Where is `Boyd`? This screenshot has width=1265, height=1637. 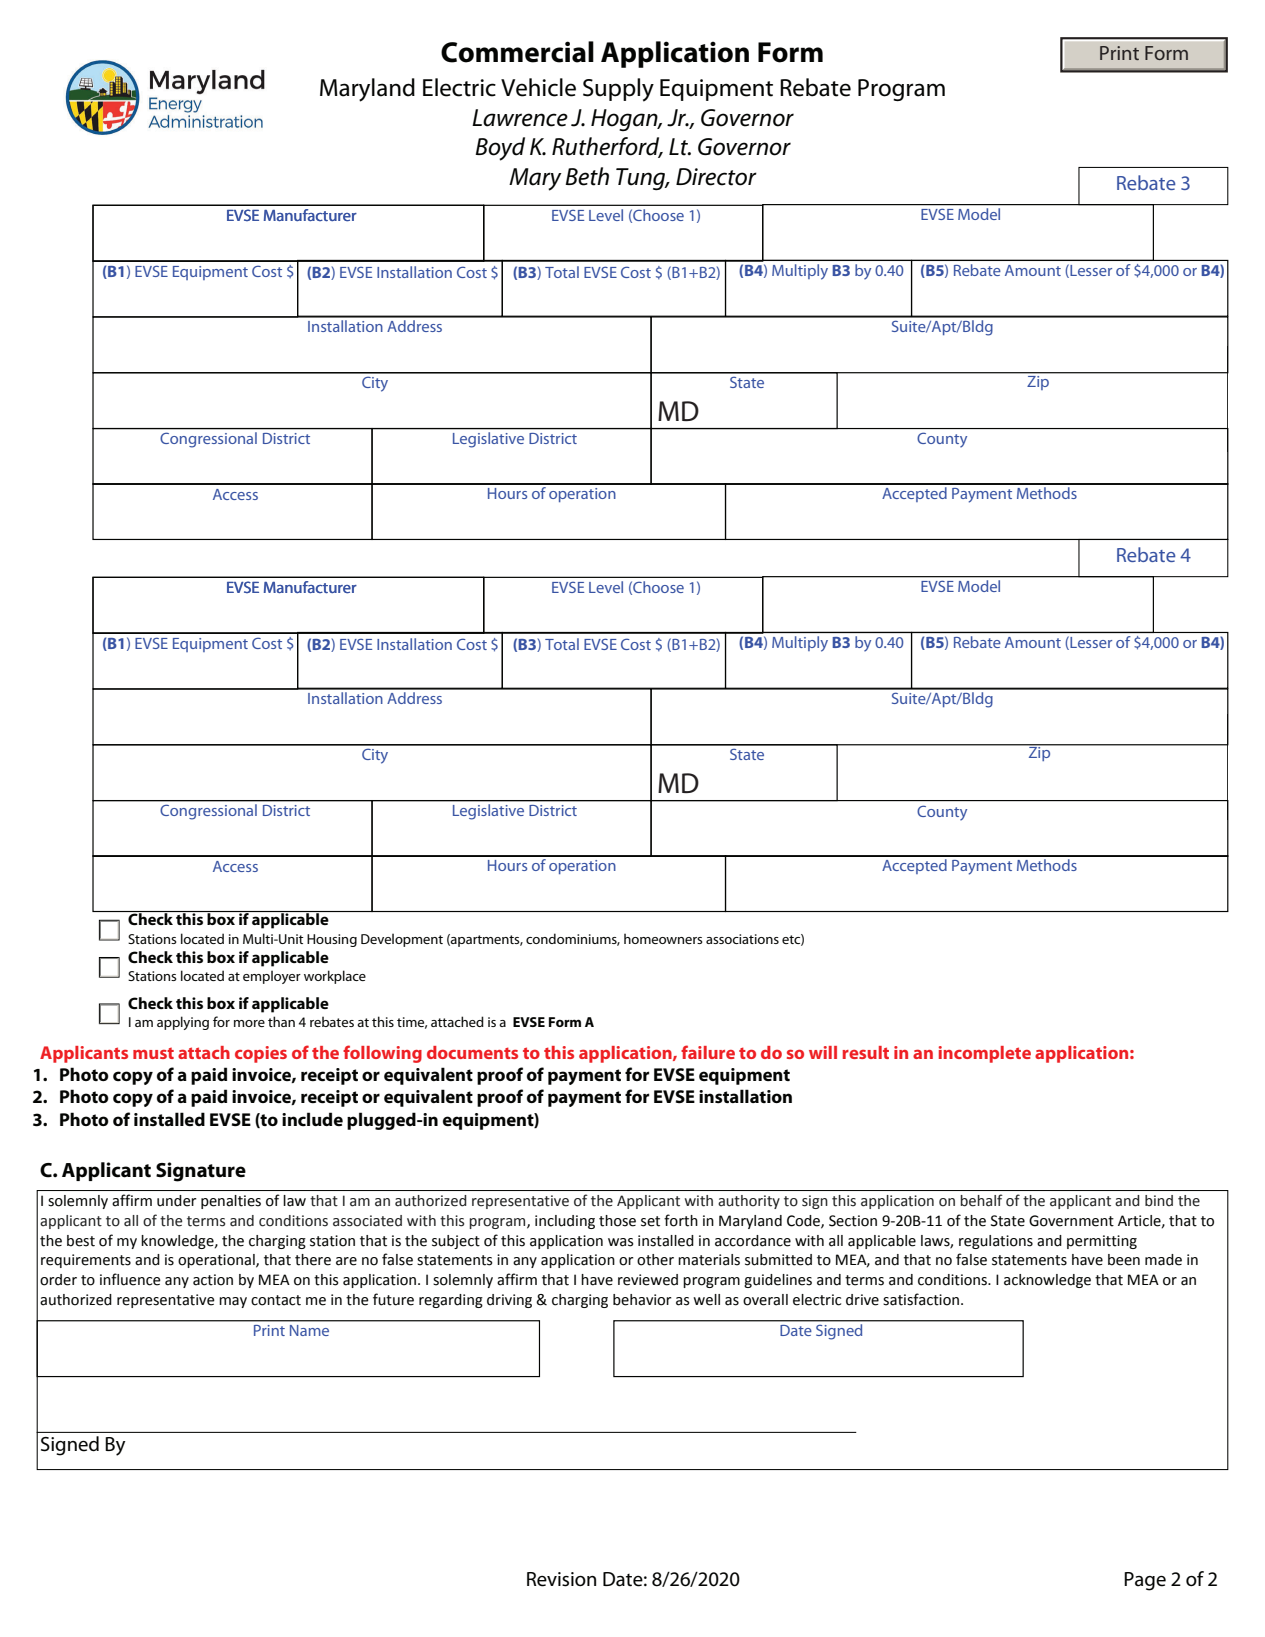
Boyd is located at coordinates (500, 149).
